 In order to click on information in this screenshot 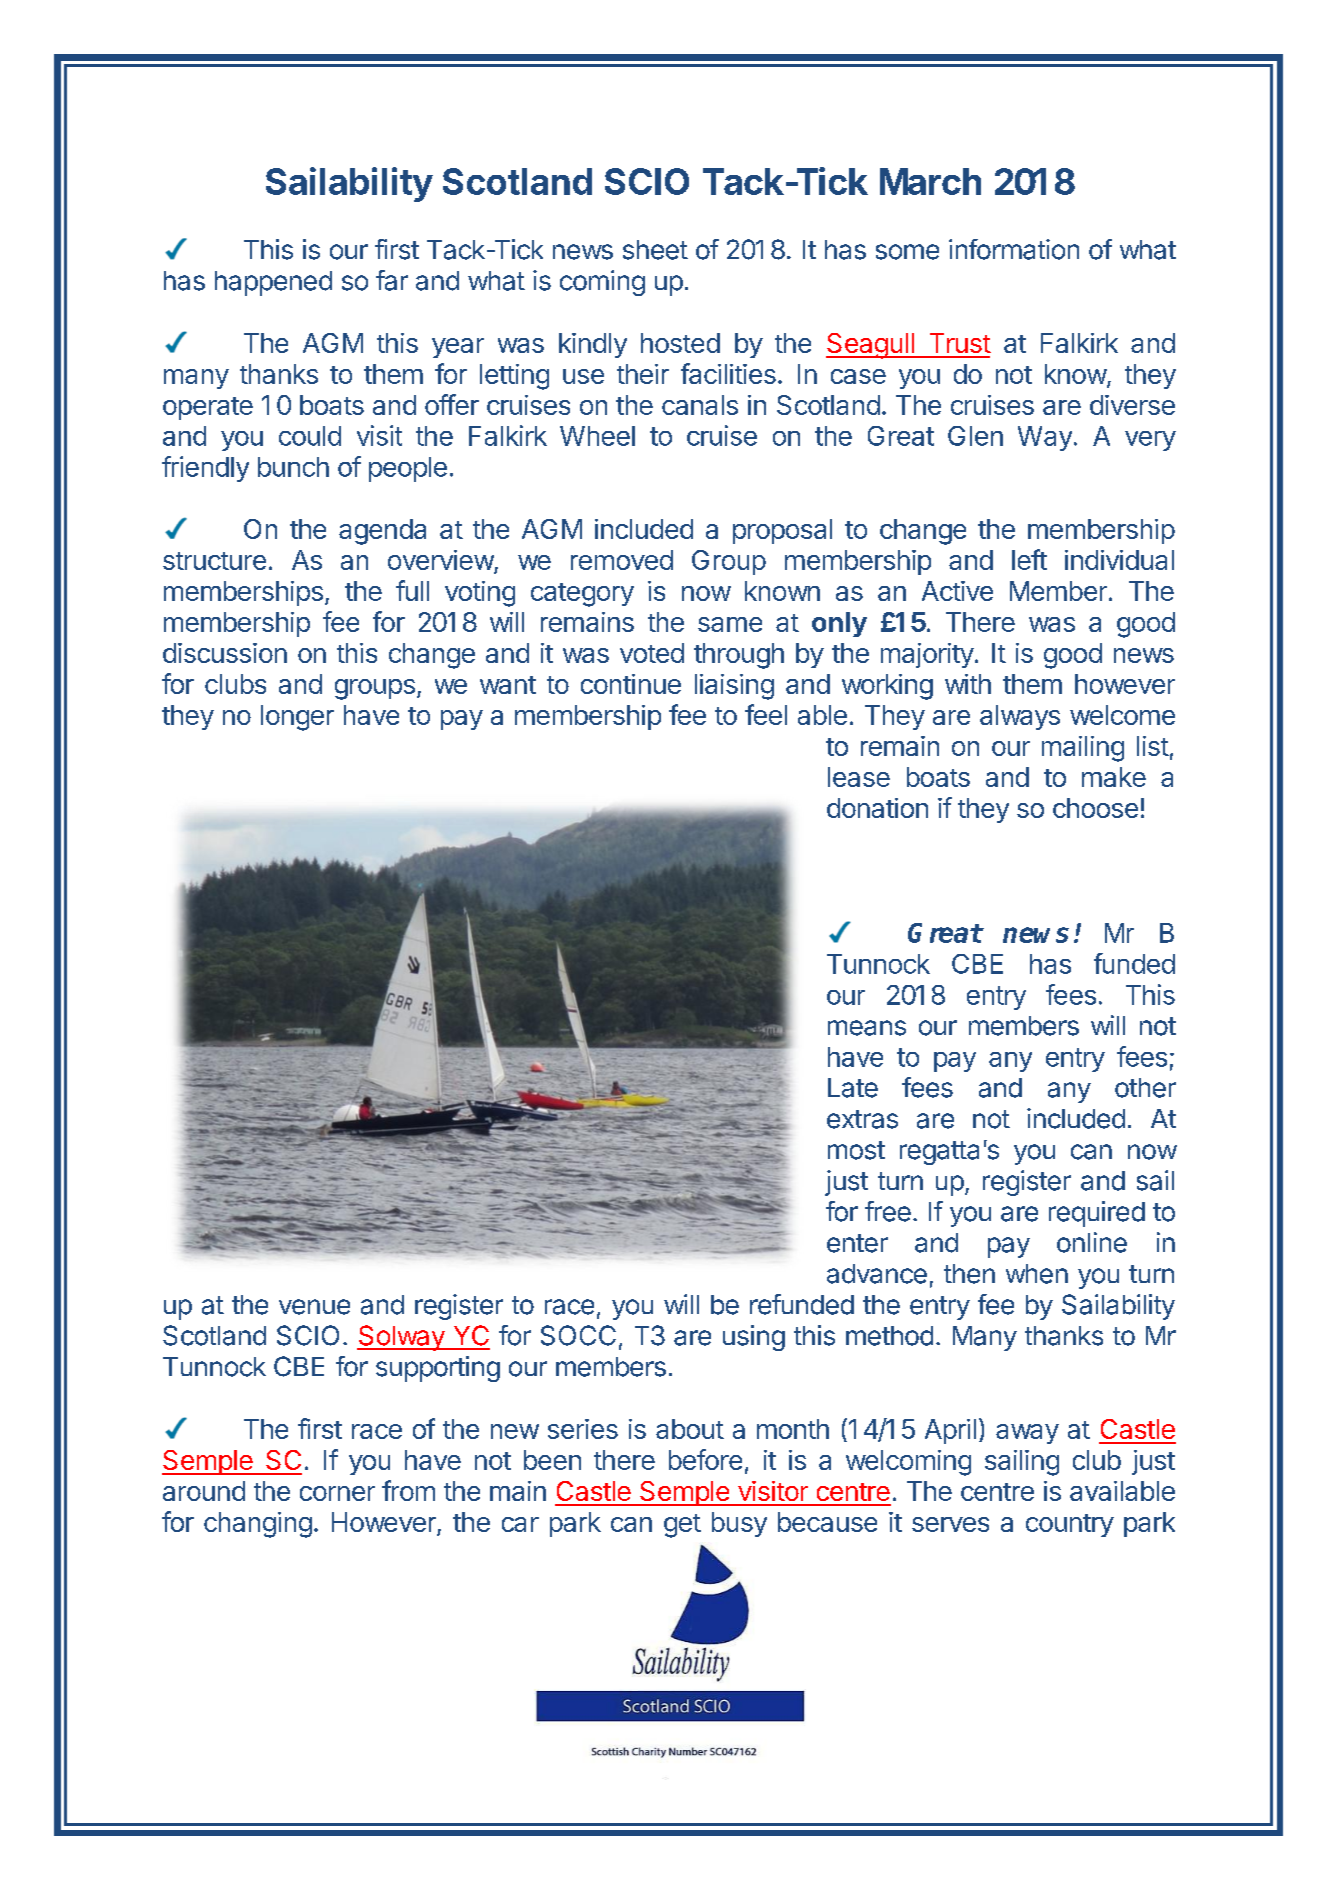, I will do `click(1014, 249)`.
